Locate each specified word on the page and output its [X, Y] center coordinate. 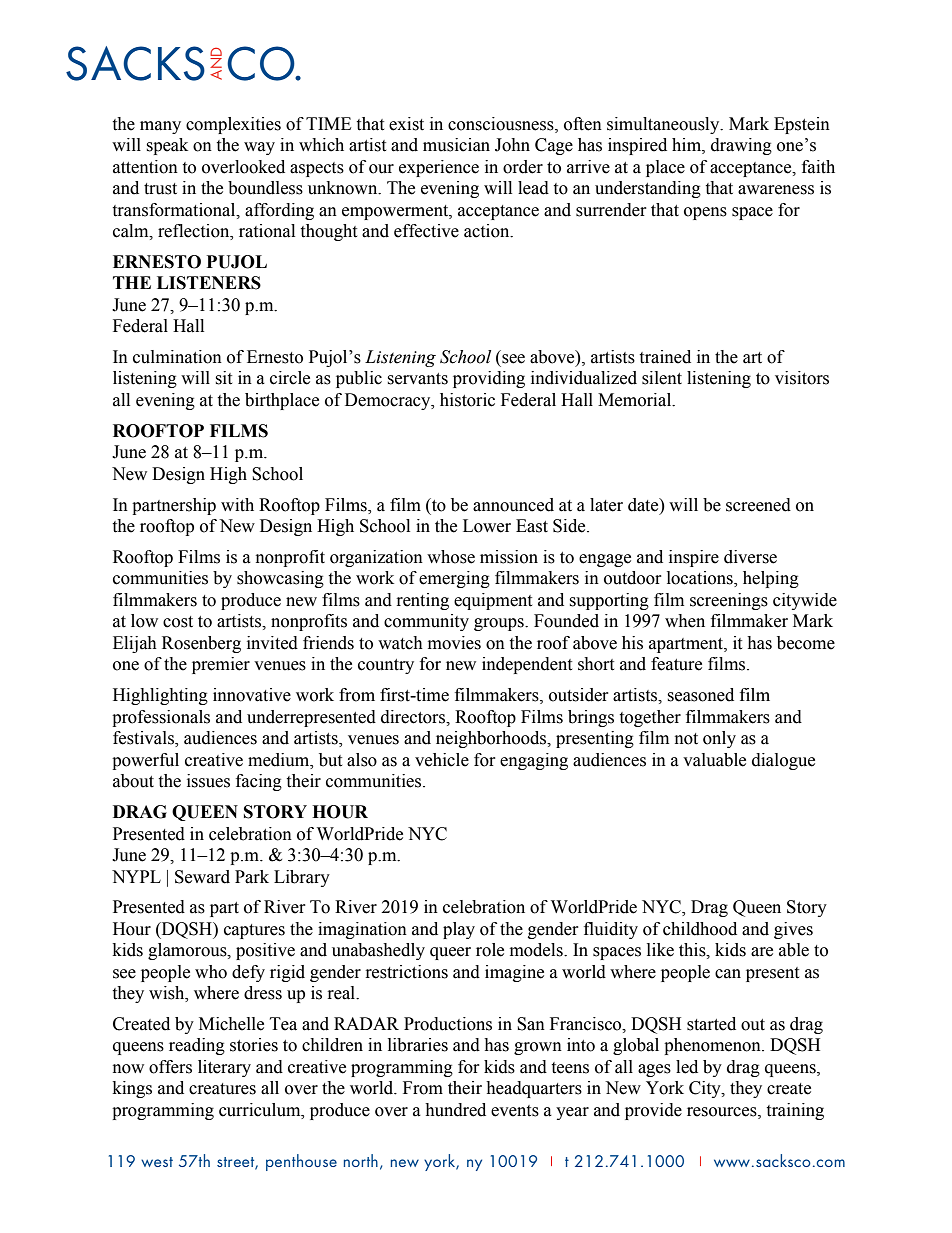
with [237, 505]
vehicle [442, 760]
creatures [222, 1089]
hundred [455, 1110]
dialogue [783, 761]
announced [513, 505]
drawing [741, 146]
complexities [233, 125]
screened [758, 505]
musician [456, 145]
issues [208, 781]
